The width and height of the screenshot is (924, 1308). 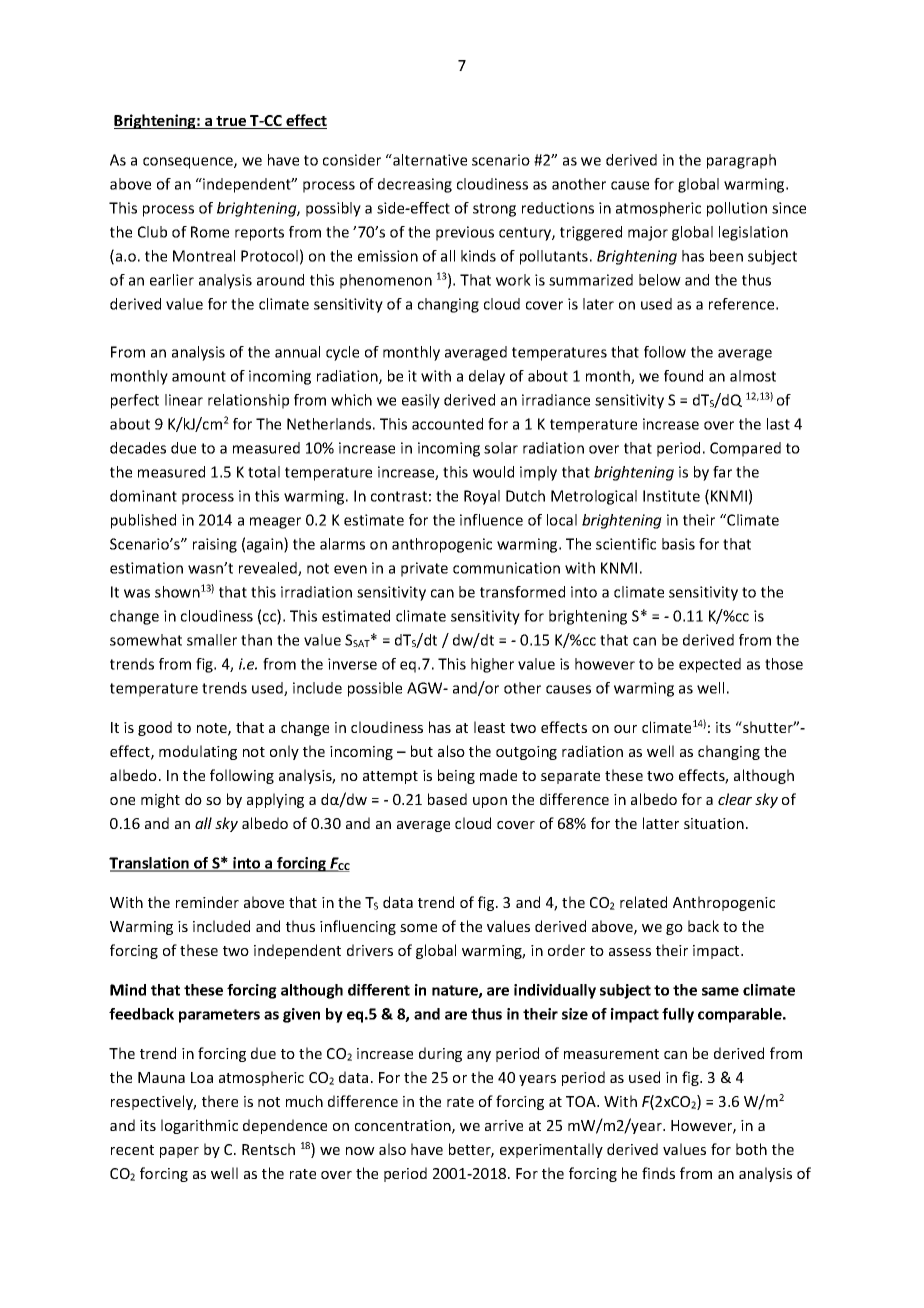 What do you see at coordinates (143, 496) in the screenshot?
I see `dominant` at bounding box center [143, 496].
